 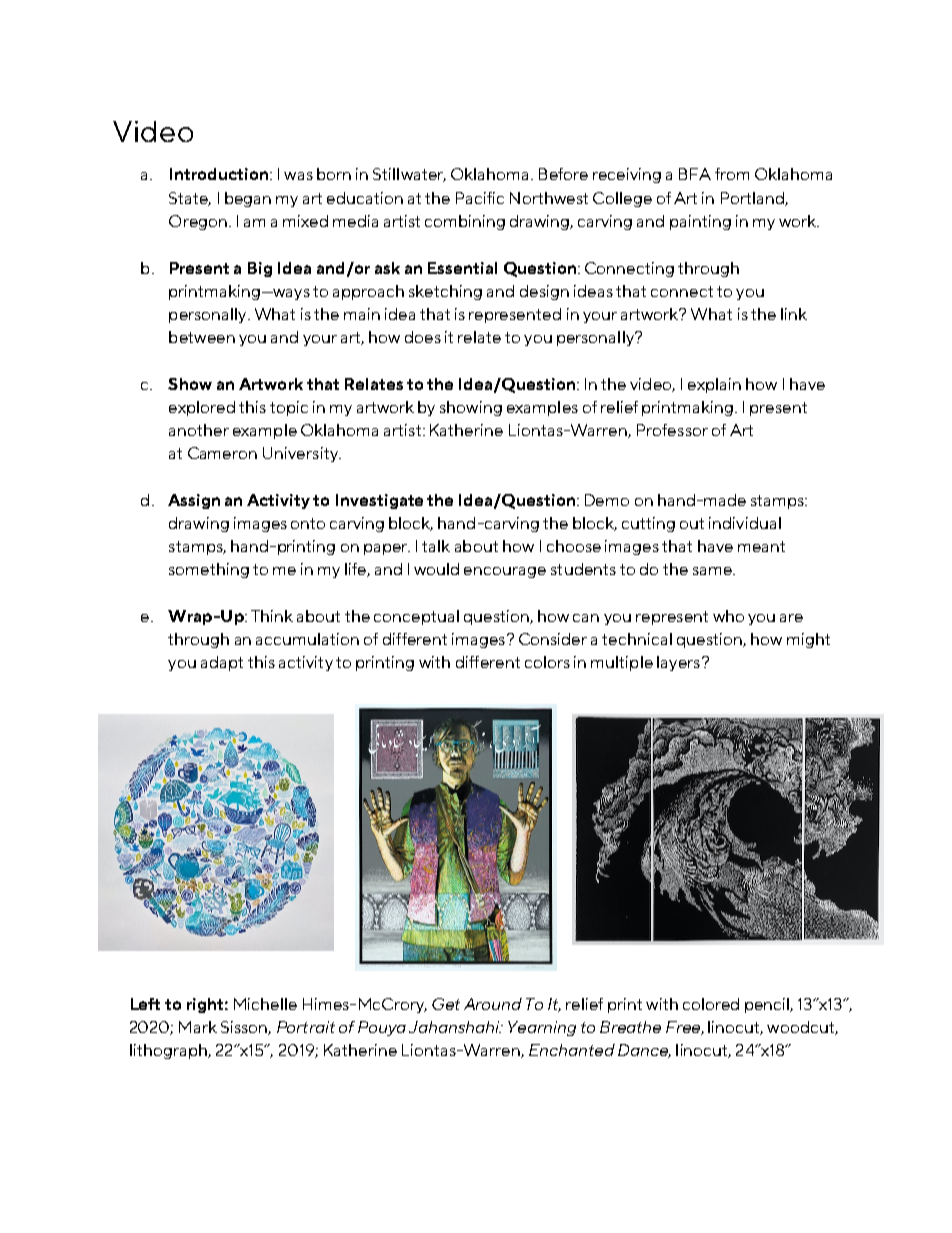 What do you see at coordinates (423, 337) in the page?
I see `does` at bounding box center [423, 337].
